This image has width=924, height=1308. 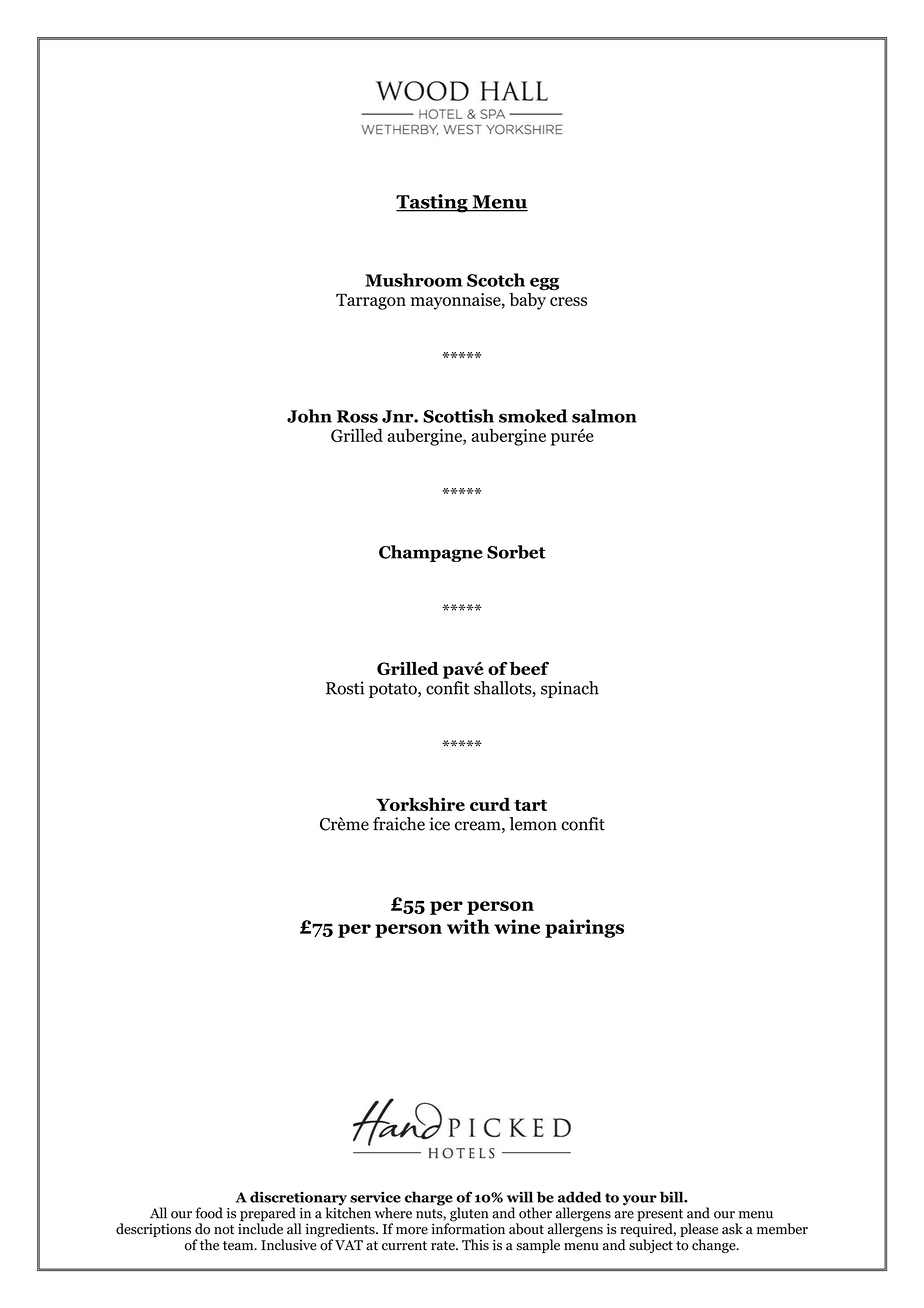 What do you see at coordinates (516, 552) in the image?
I see `Sorbet` at bounding box center [516, 552].
